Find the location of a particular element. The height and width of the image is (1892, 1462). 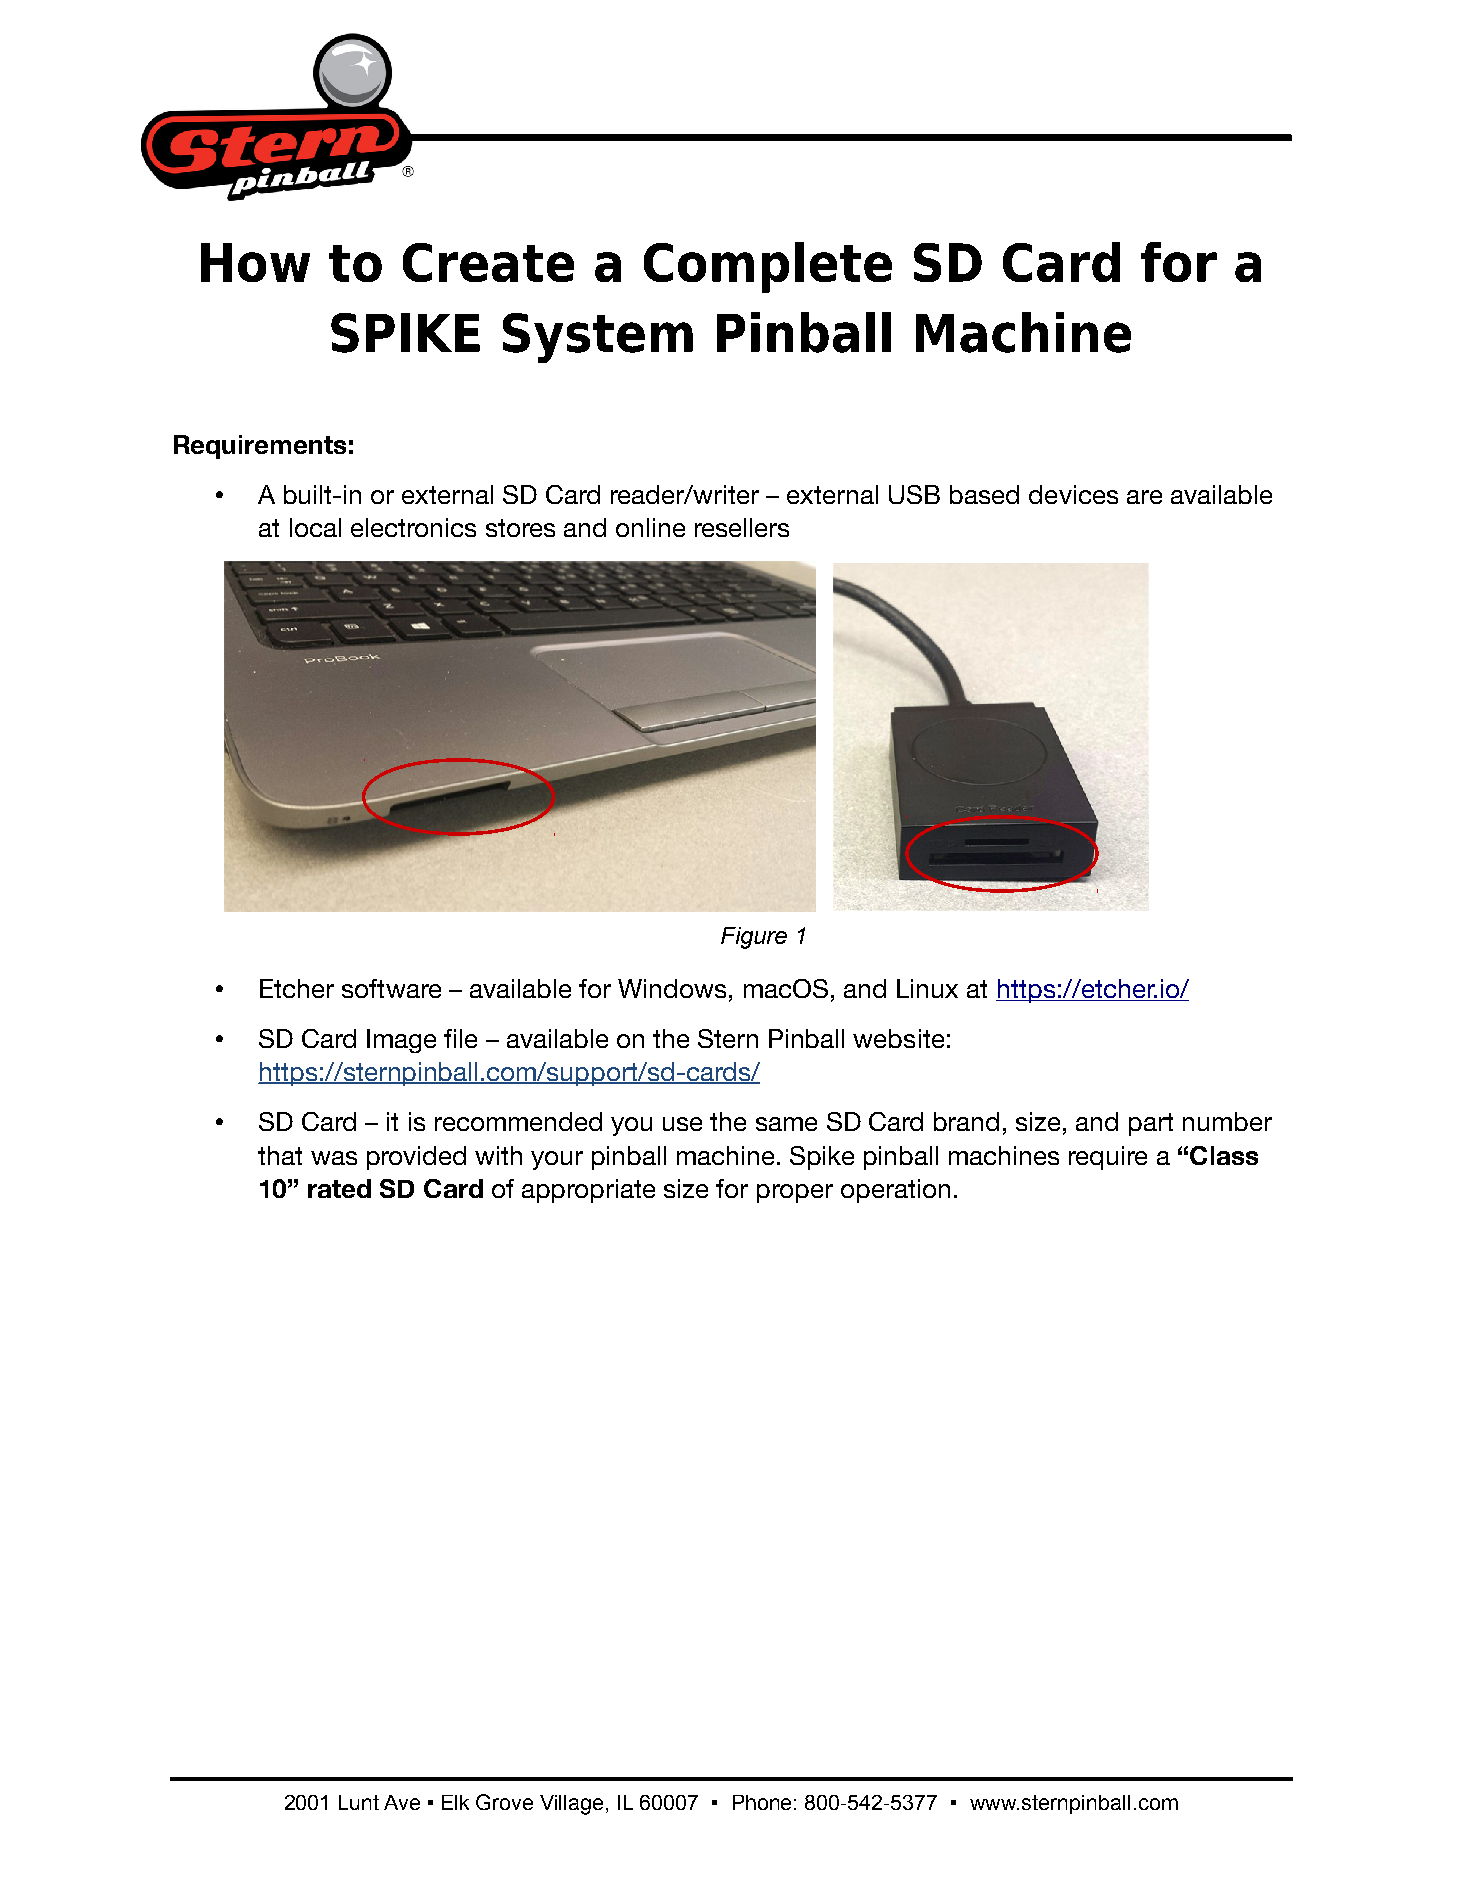

Ave is located at coordinates (402, 1802).
